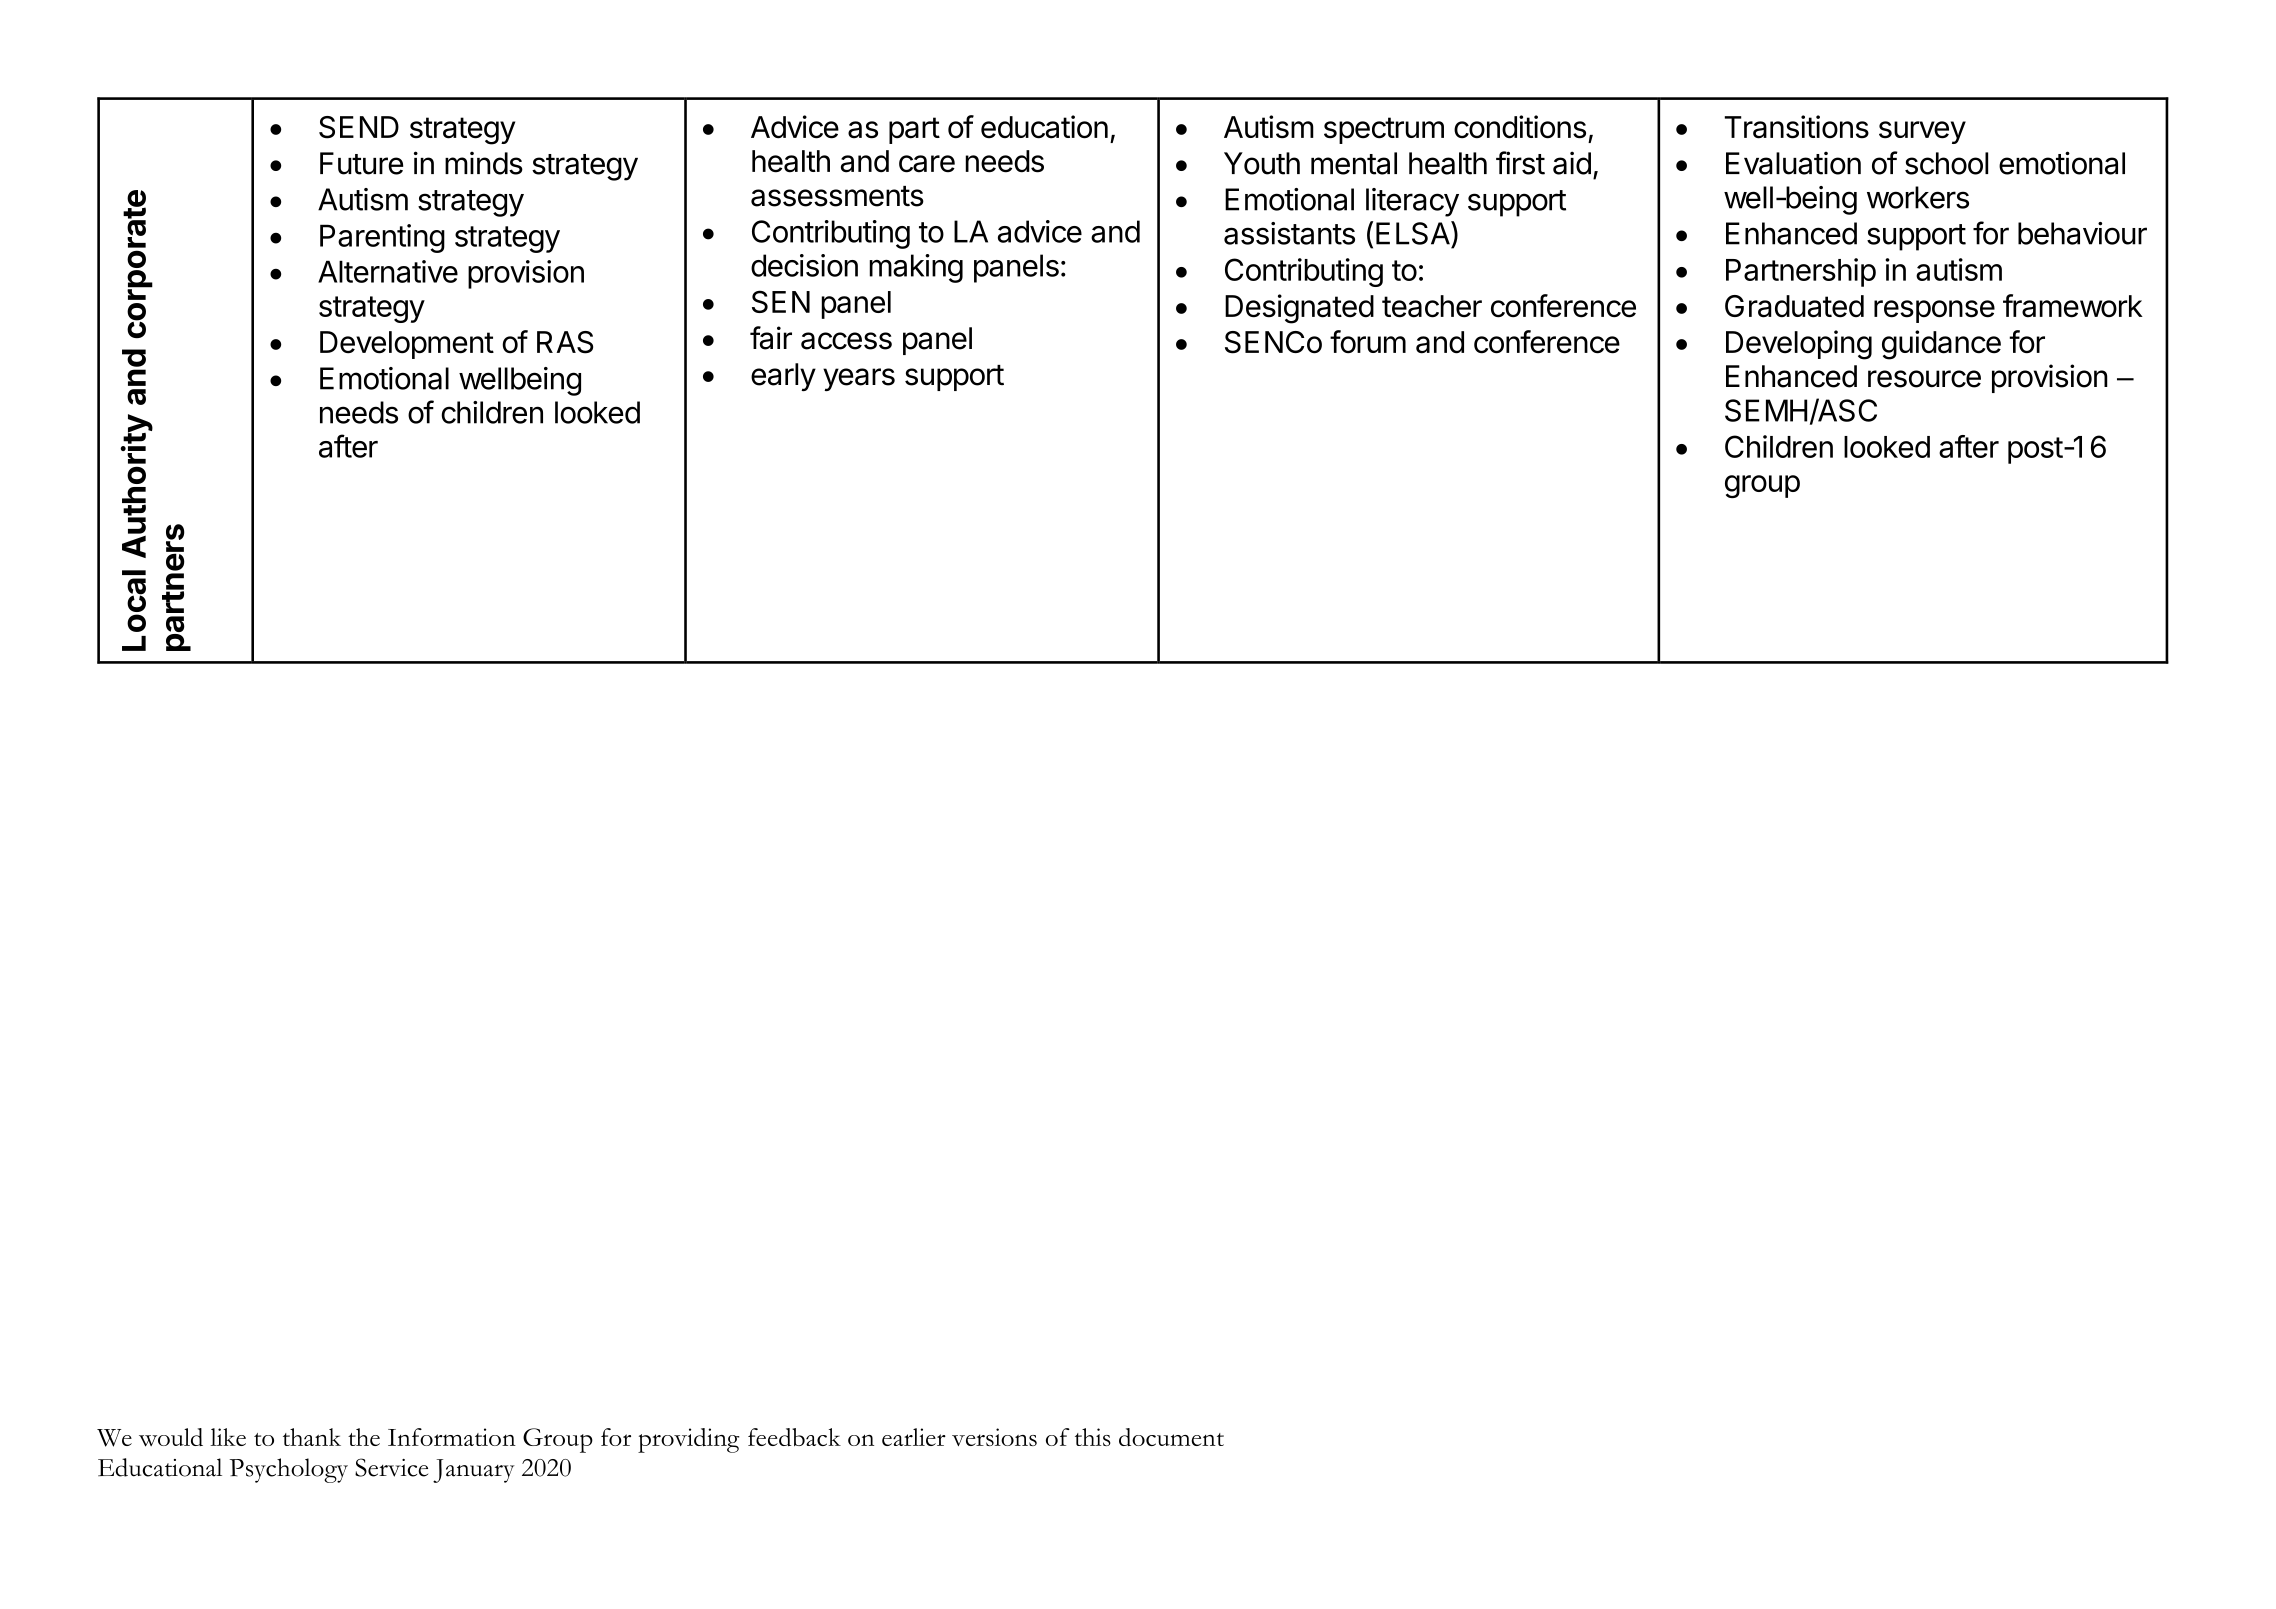  I want to click on document, so click(1171, 1437).
